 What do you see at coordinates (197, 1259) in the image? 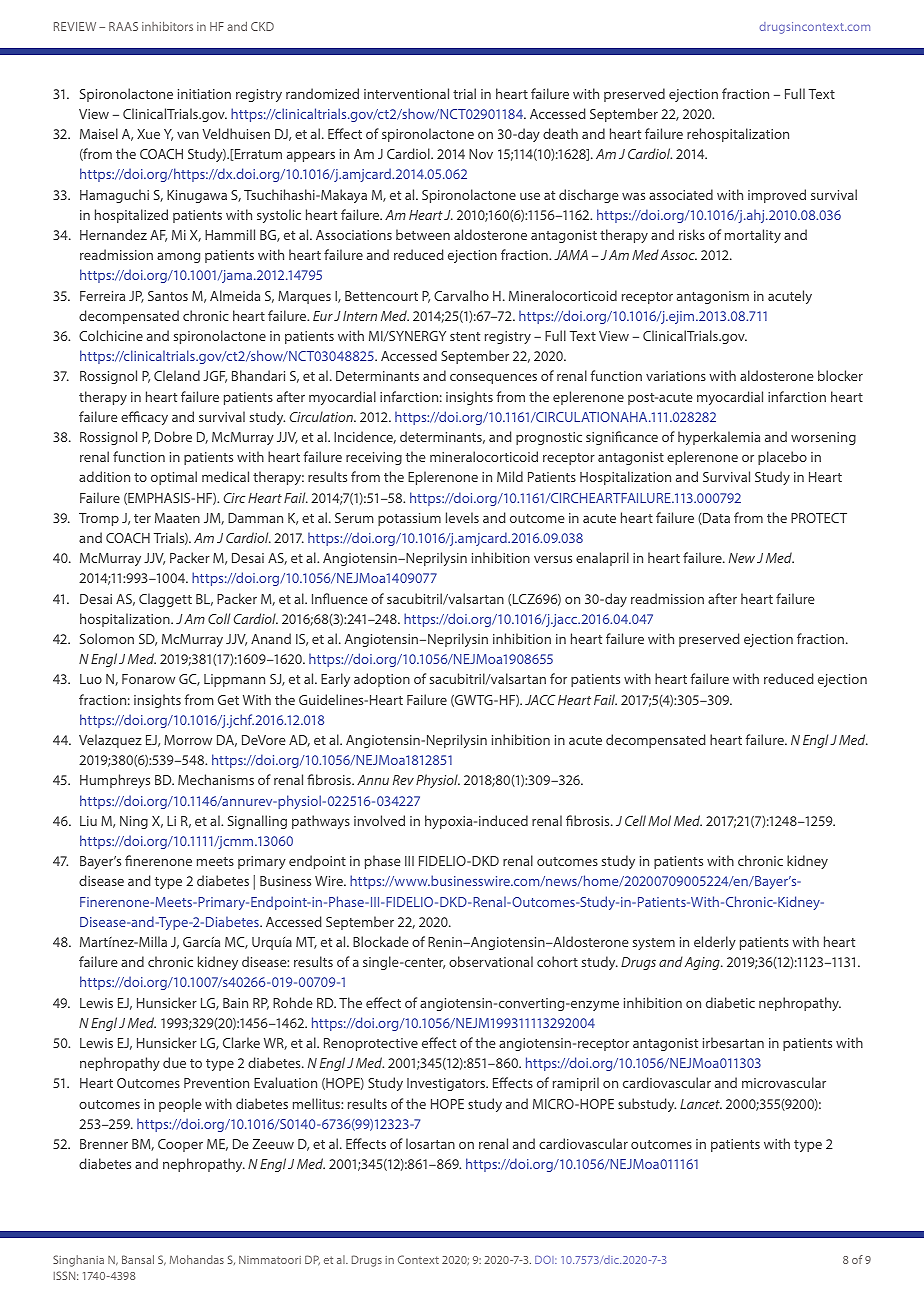
I see `Mohandas` at bounding box center [197, 1259].
